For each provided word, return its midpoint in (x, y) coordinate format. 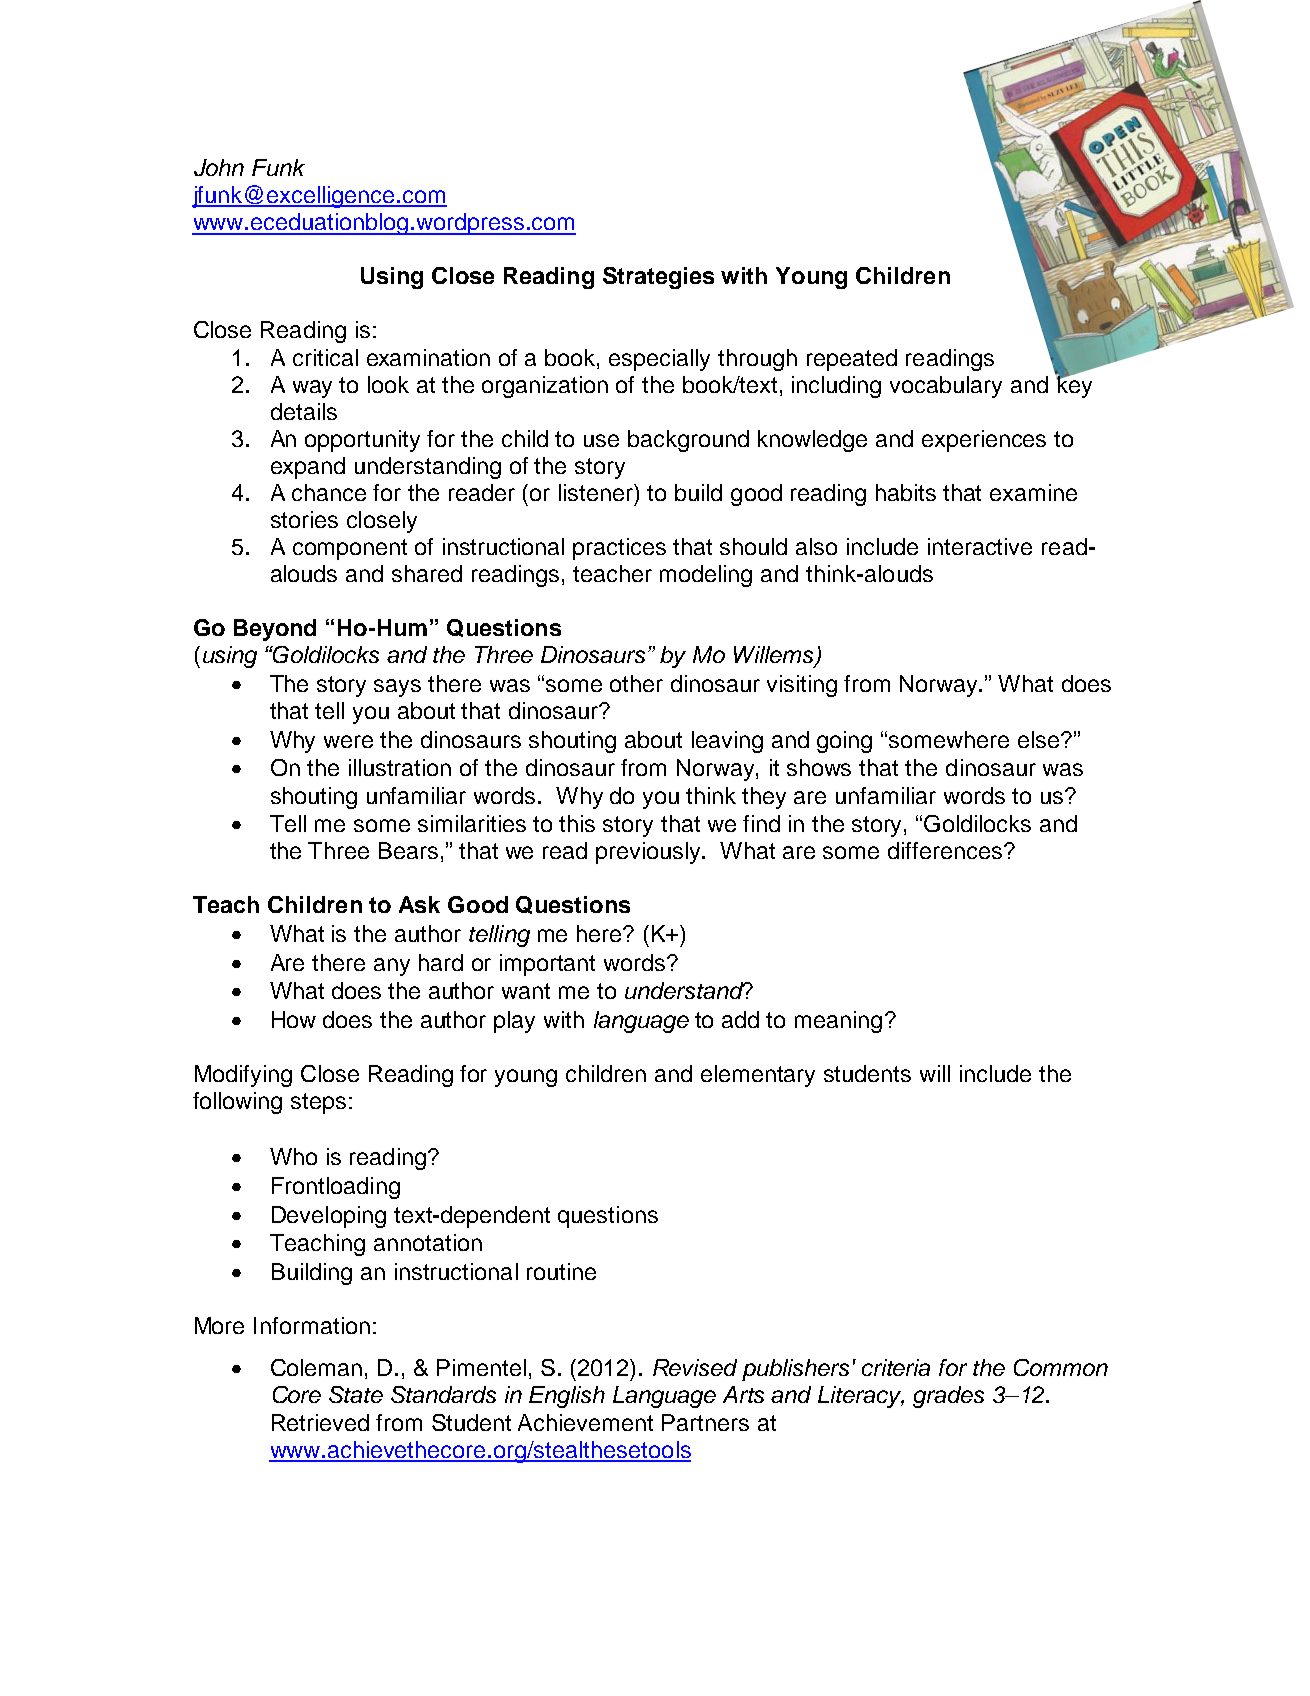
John (219, 167)
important (547, 965)
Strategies (658, 278)
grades (948, 1397)
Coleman (316, 1367)
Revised (695, 1367)
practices (619, 549)
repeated (852, 360)
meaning (838, 1022)
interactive (980, 546)
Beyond (275, 630)
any (392, 967)
